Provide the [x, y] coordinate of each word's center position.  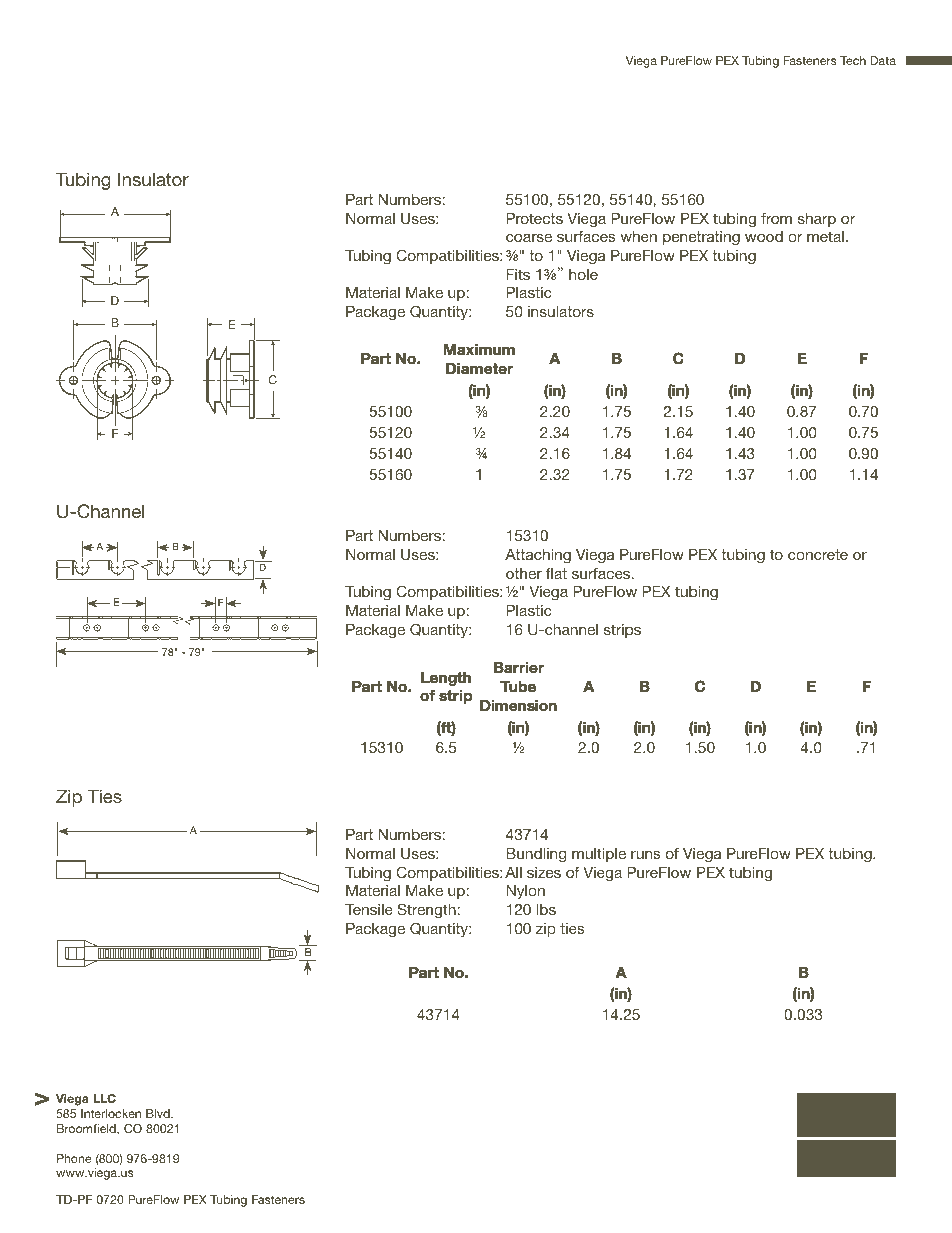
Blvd [159, 1113]
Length [446, 679]
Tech [853, 60]
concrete [818, 554]
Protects [534, 218]
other [524, 573]
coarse [529, 238]
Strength [426, 911]
